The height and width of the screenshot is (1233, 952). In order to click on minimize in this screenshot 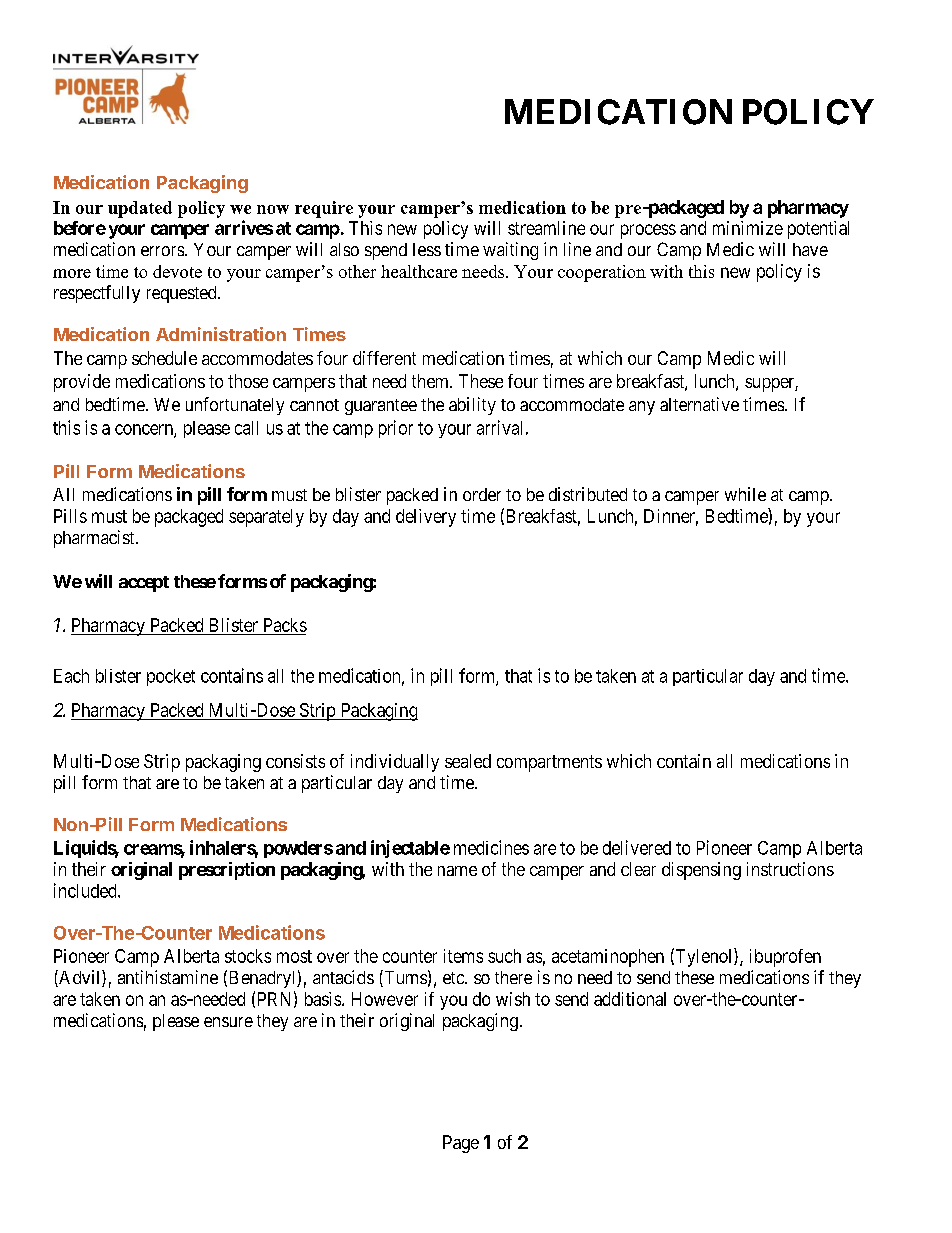, I will do `click(748, 228)`.
